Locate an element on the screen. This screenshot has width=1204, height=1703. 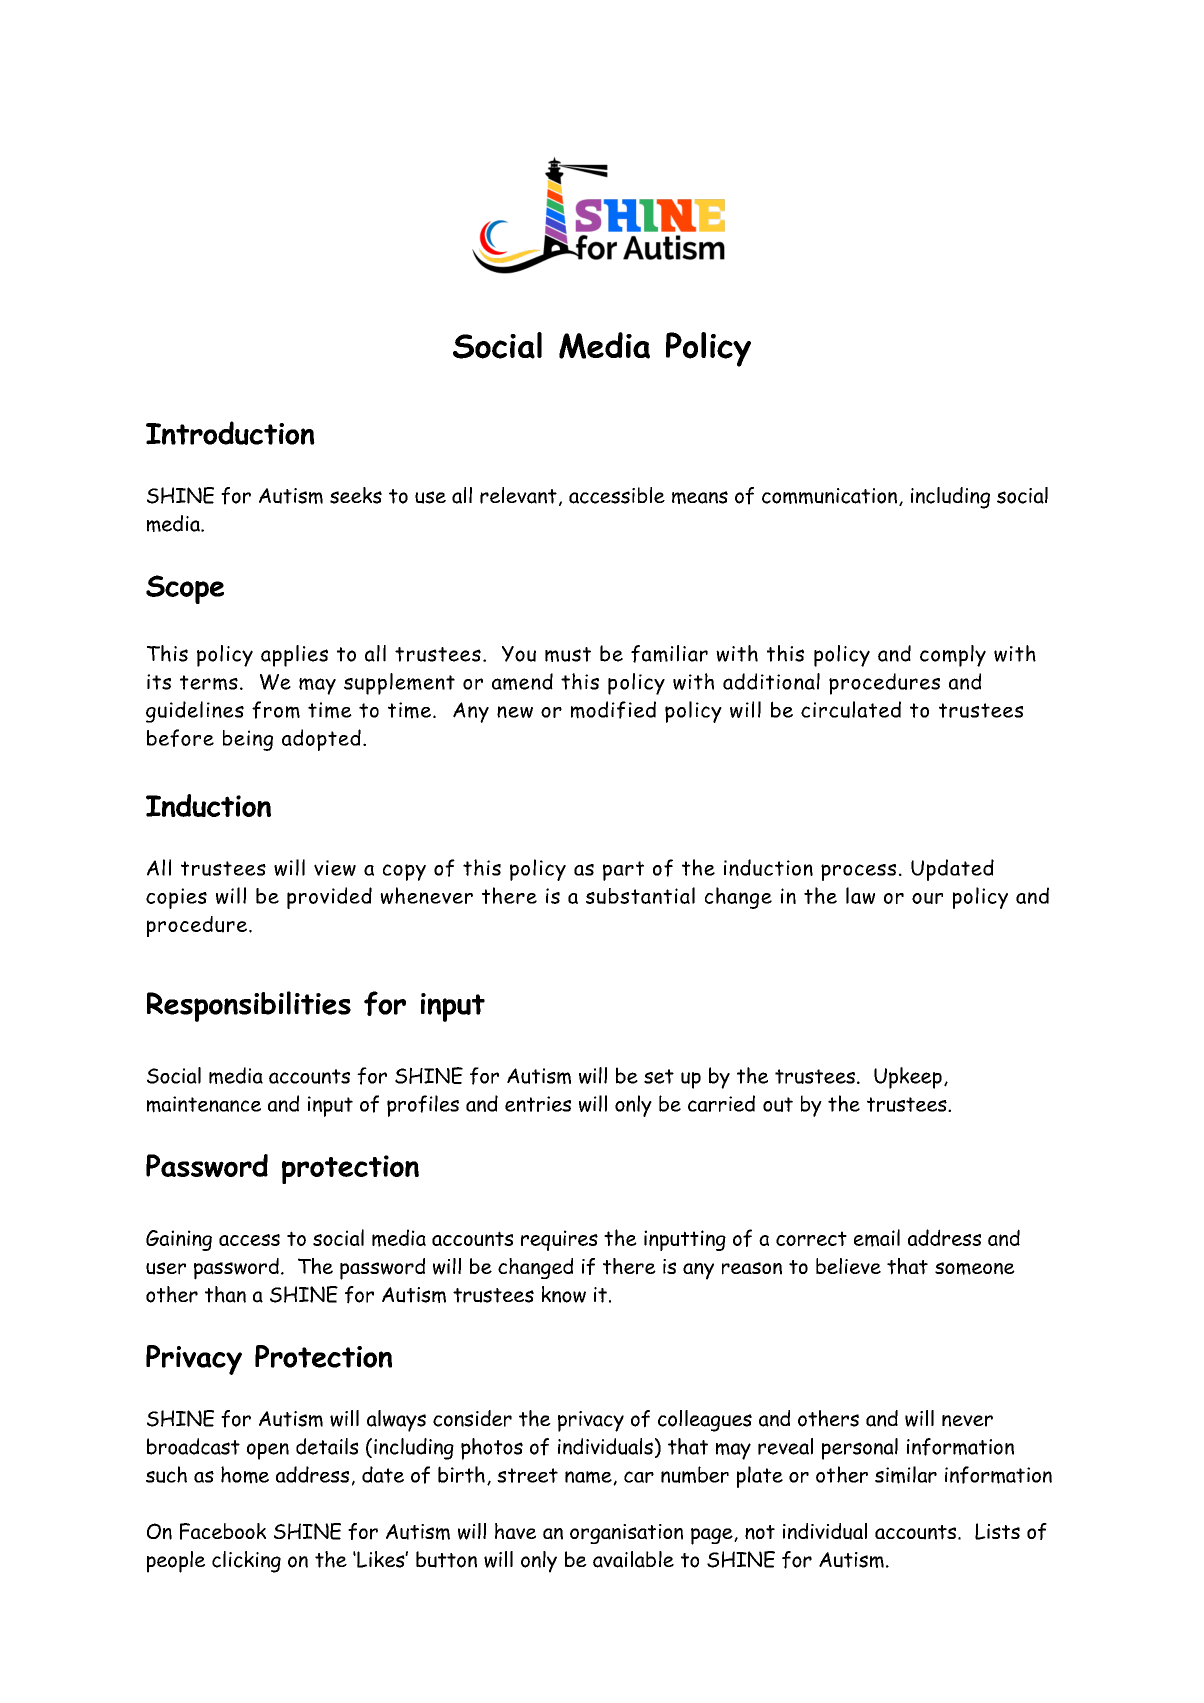
process is located at coordinates (858, 872).
